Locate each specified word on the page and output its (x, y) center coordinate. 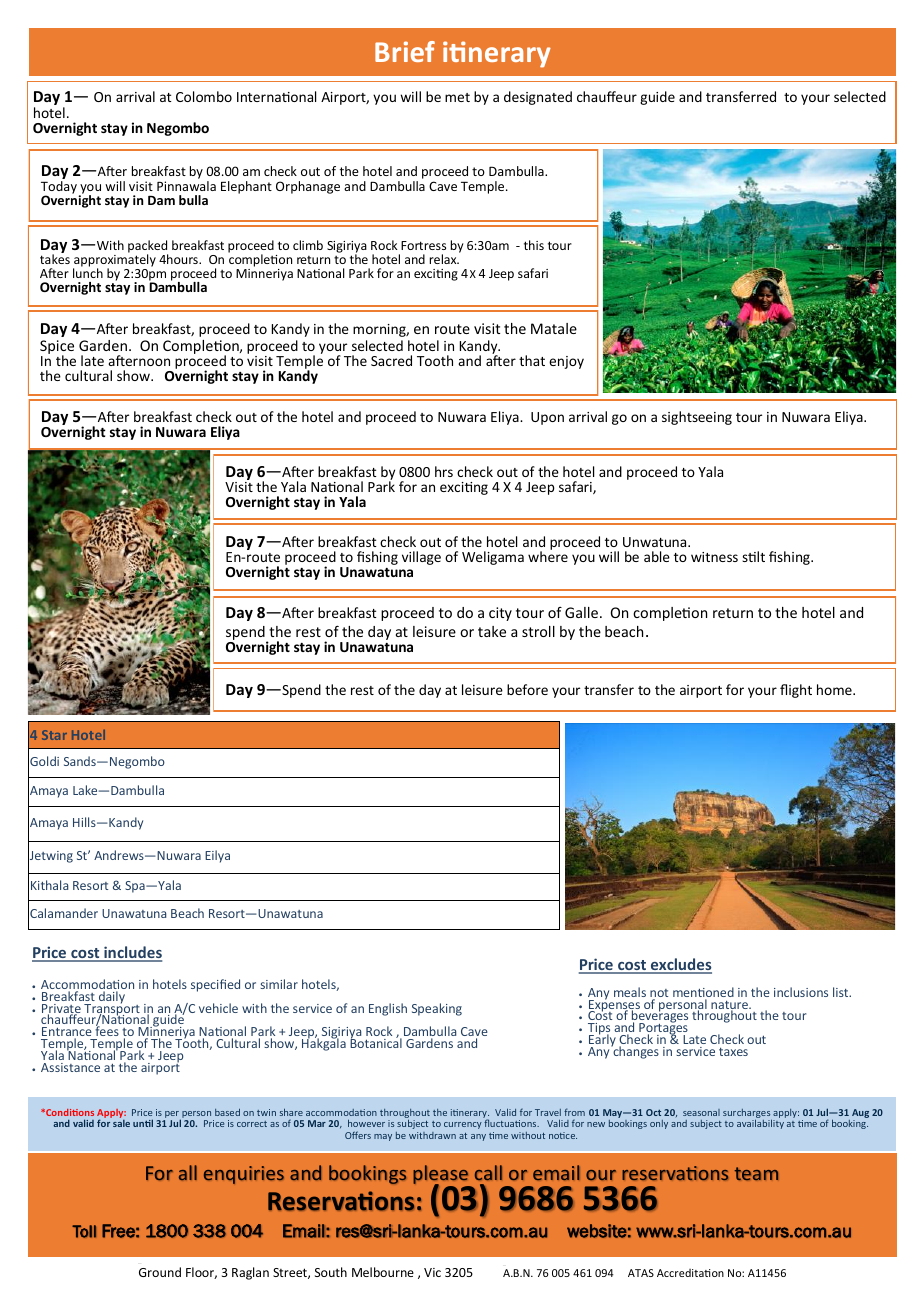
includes (132, 954)
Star (54, 735)
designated (538, 98)
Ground (160, 1272)
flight (796, 691)
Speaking (437, 1009)
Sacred (391, 360)
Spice (57, 348)
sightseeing (697, 418)
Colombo (204, 96)
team (756, 1174)
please (441, 1176)
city (500, 614)
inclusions (801, 992)
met (457, 97)
